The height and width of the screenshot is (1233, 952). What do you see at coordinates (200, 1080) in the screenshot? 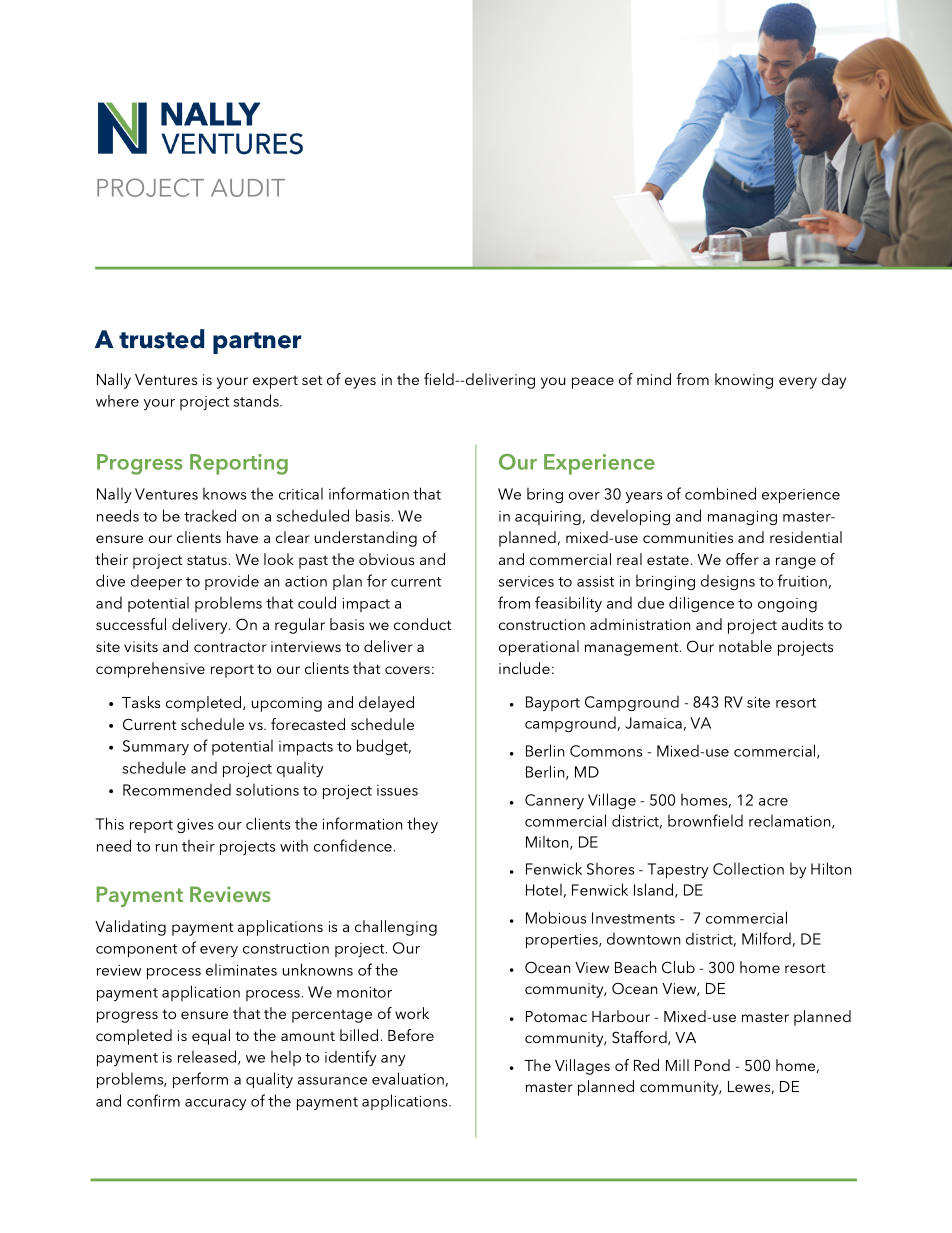
I see `perform` at bounding box center [200, 1080].
